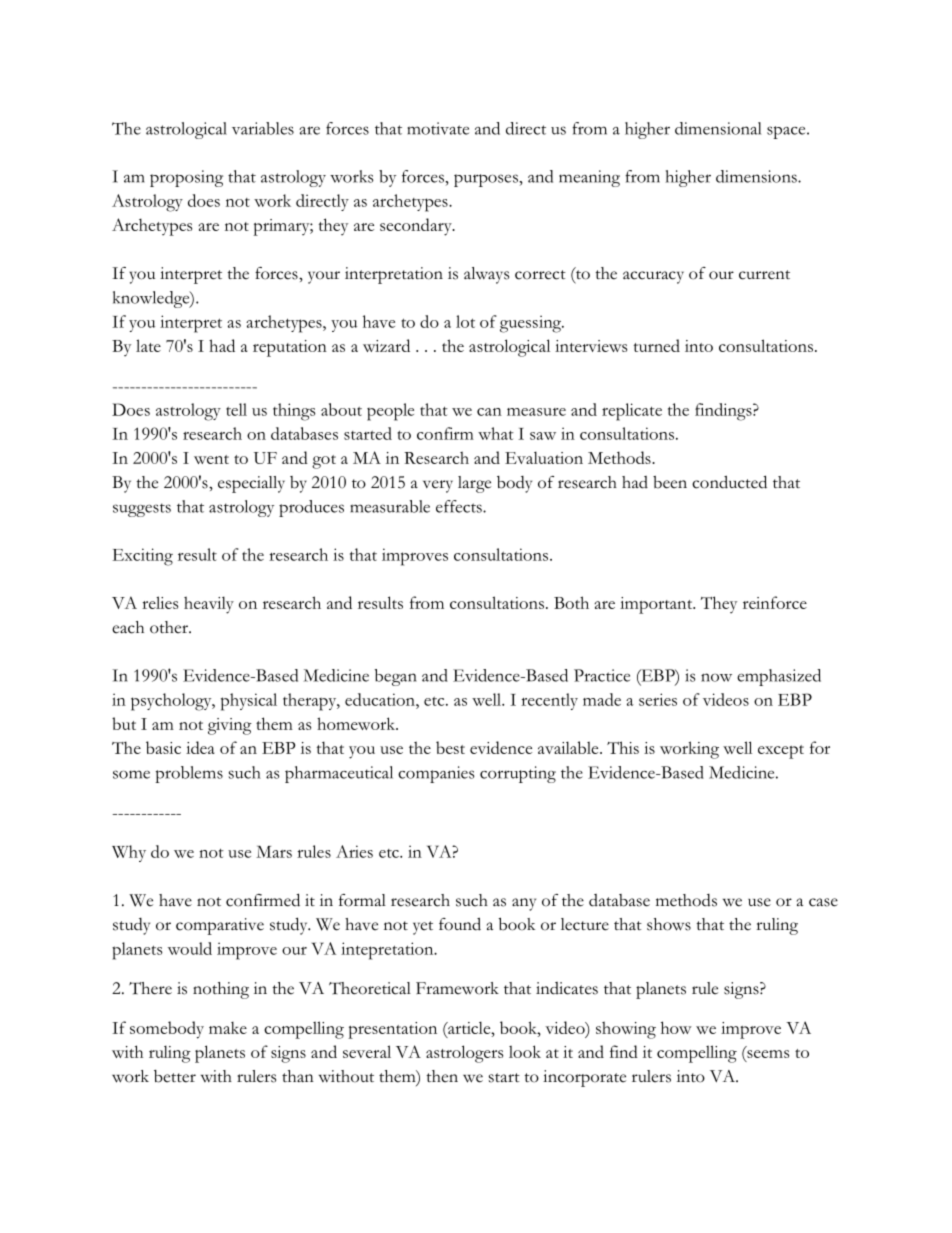 This page has width=952, height=1233. Describe the element at coordinates (656, 345) in the page. I see `turned` at that location.
